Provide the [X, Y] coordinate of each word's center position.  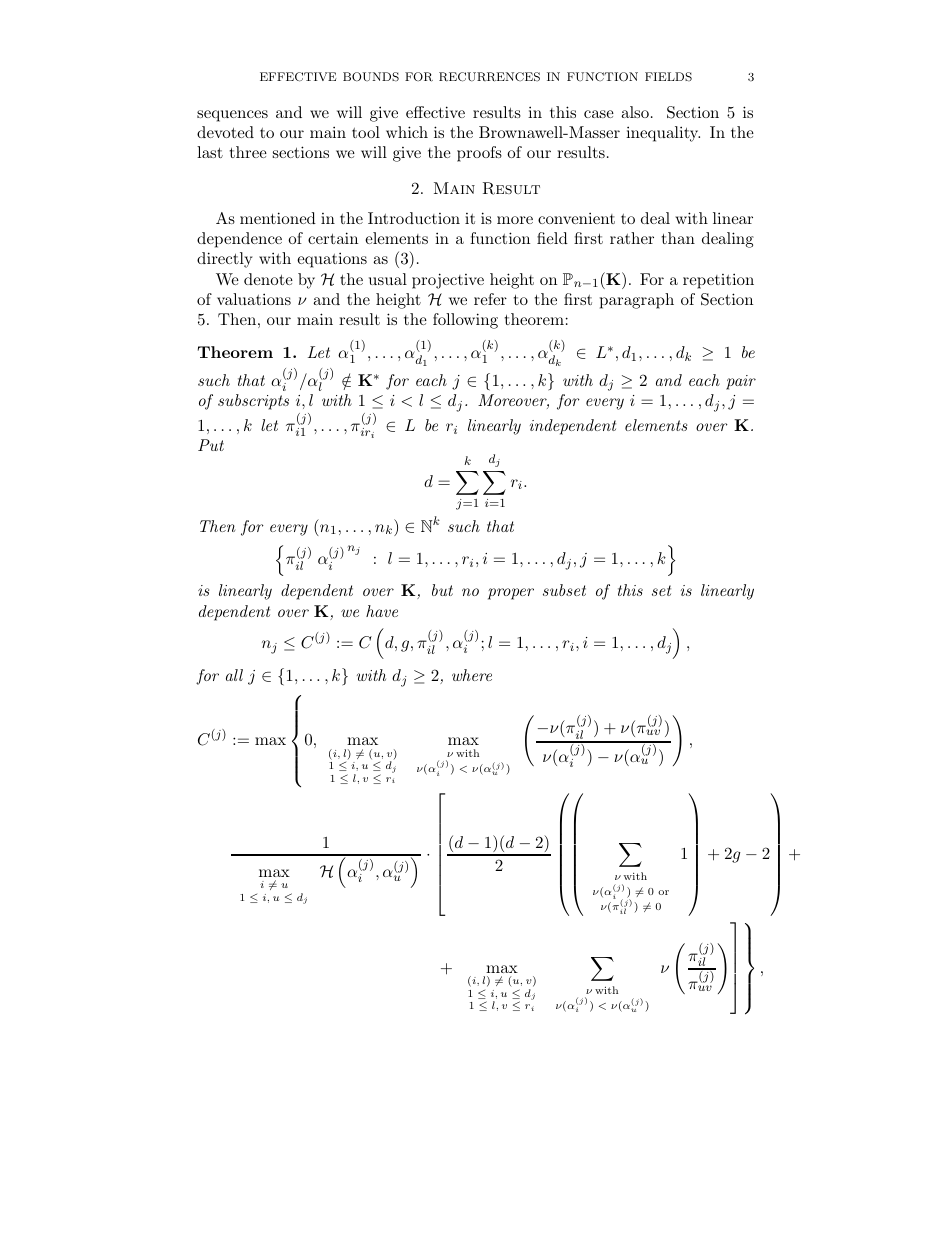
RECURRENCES [489, 77]
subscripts [253, 402]
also [635, 112]
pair [741, 382]
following [465, 321]
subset [564, 590]
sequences [232, 116]
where [472, 675]
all [234, 675]
